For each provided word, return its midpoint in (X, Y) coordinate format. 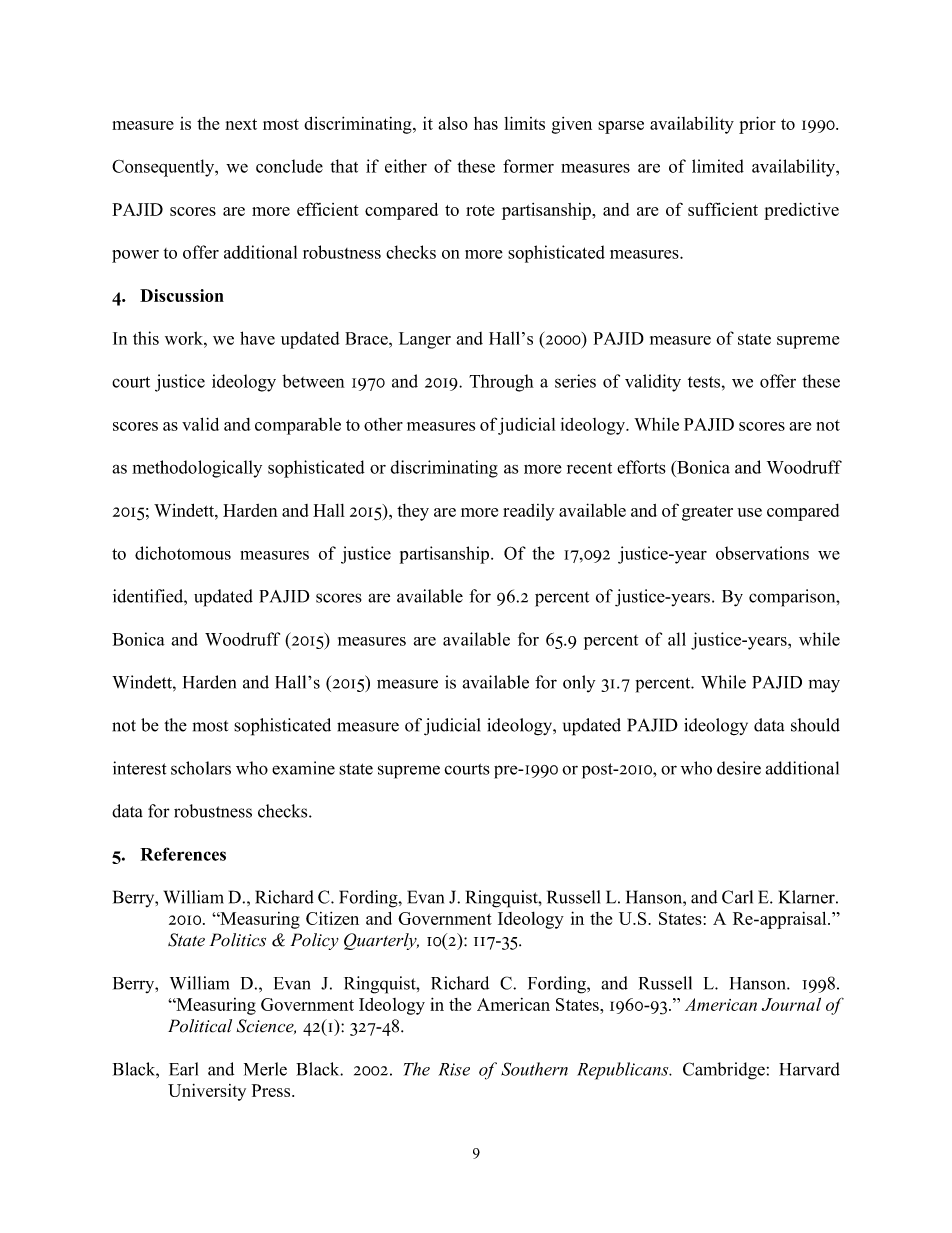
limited (718, 166)
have (257, 338)
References (183, 854)
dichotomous (183, 553)
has (486, 123)
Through (501, 383)
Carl (737, 897)
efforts (641, 467)
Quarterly (381, 941)
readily (529, 512)
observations (762, 553)
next (241, 124)
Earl (183, 1069)
